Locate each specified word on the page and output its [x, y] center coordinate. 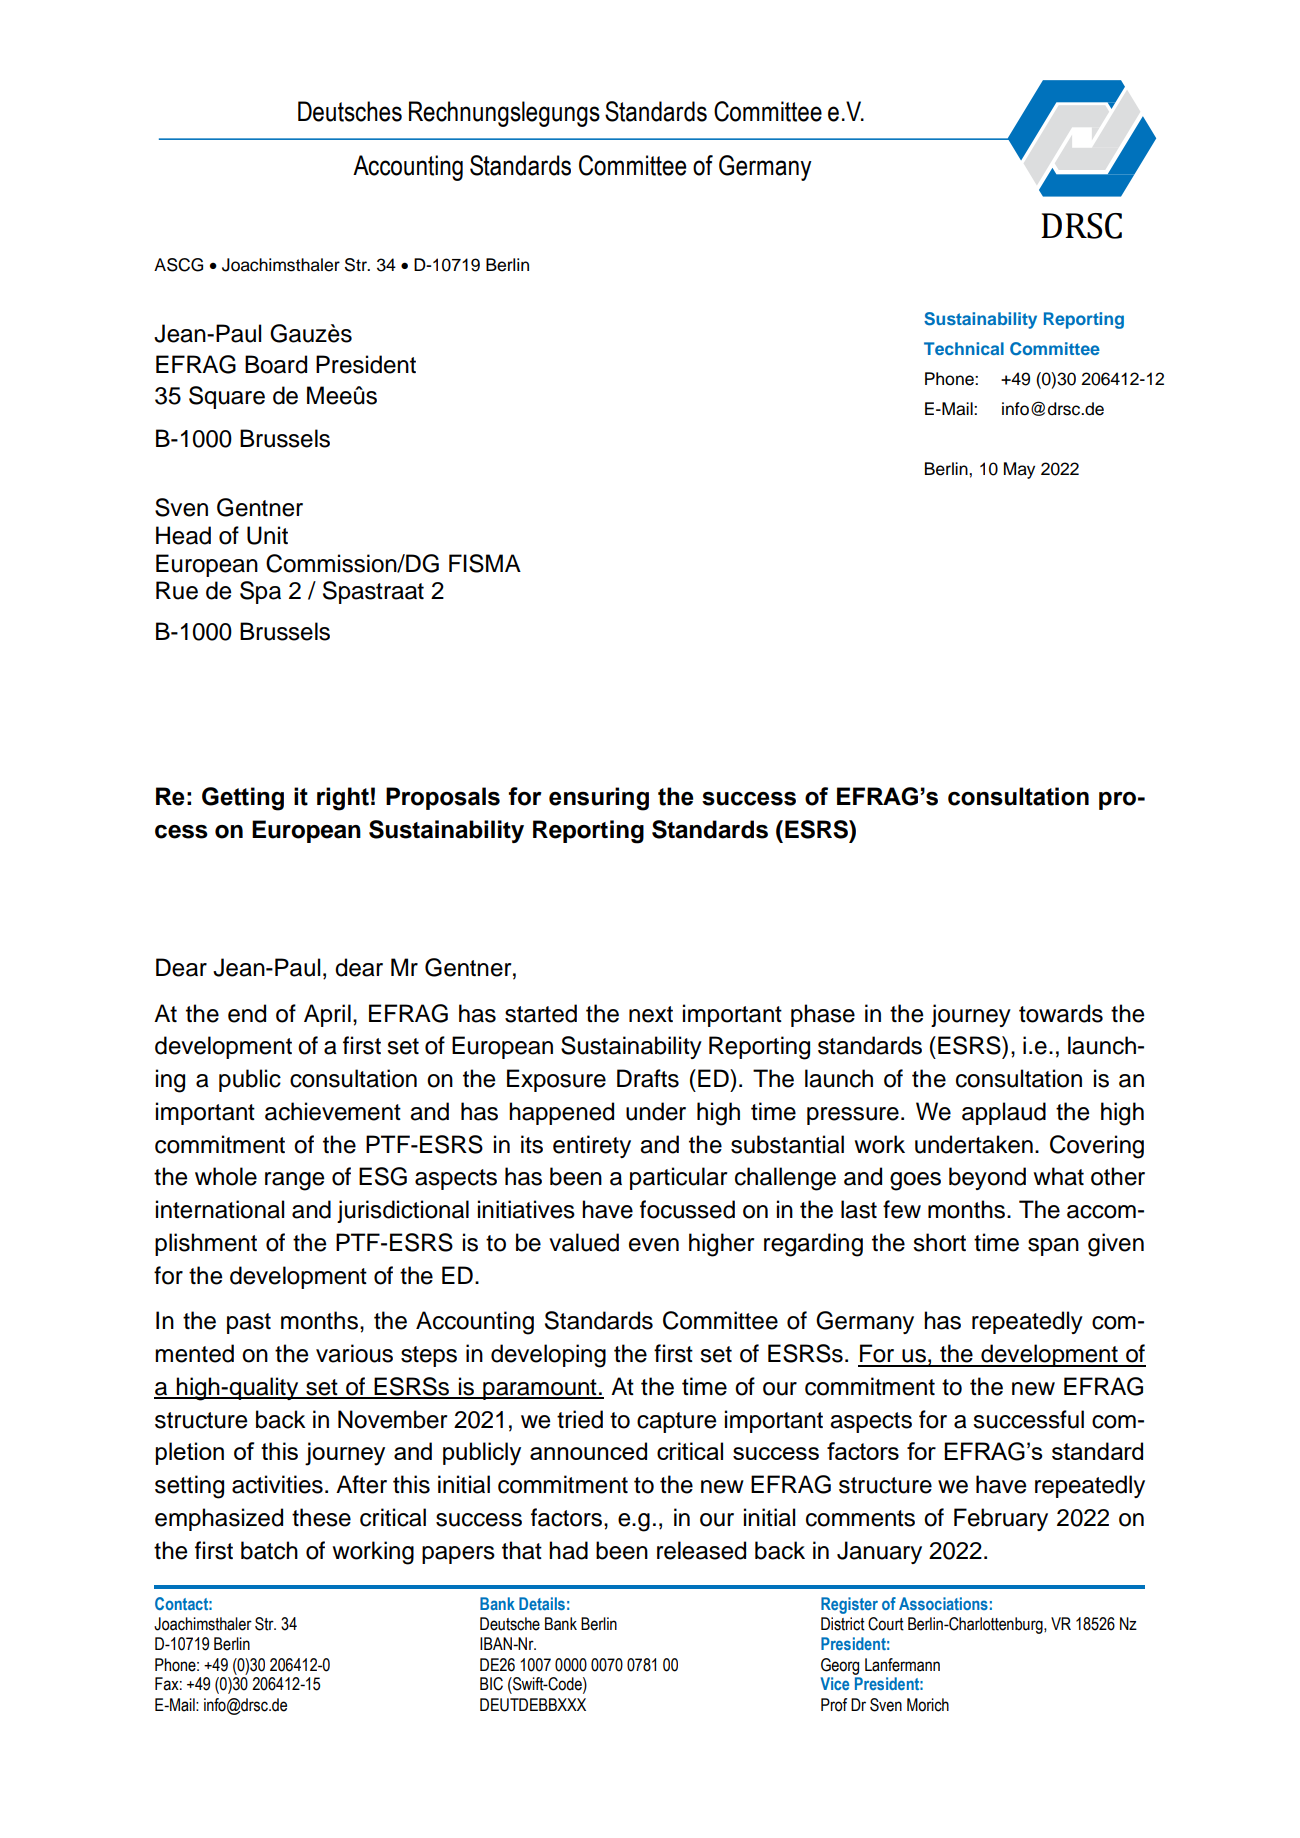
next [651, 1014]
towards [1061, 1013]
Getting [243, 799]
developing [548, 1356]
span [1053, 1247]
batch [269, 1550]
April [327, 1015]
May [1019, 470]
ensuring [599, 799]
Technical [964, 348]
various [354, 1353]
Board [276, 364]
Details [542, 1603]
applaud [1004, 1113]
